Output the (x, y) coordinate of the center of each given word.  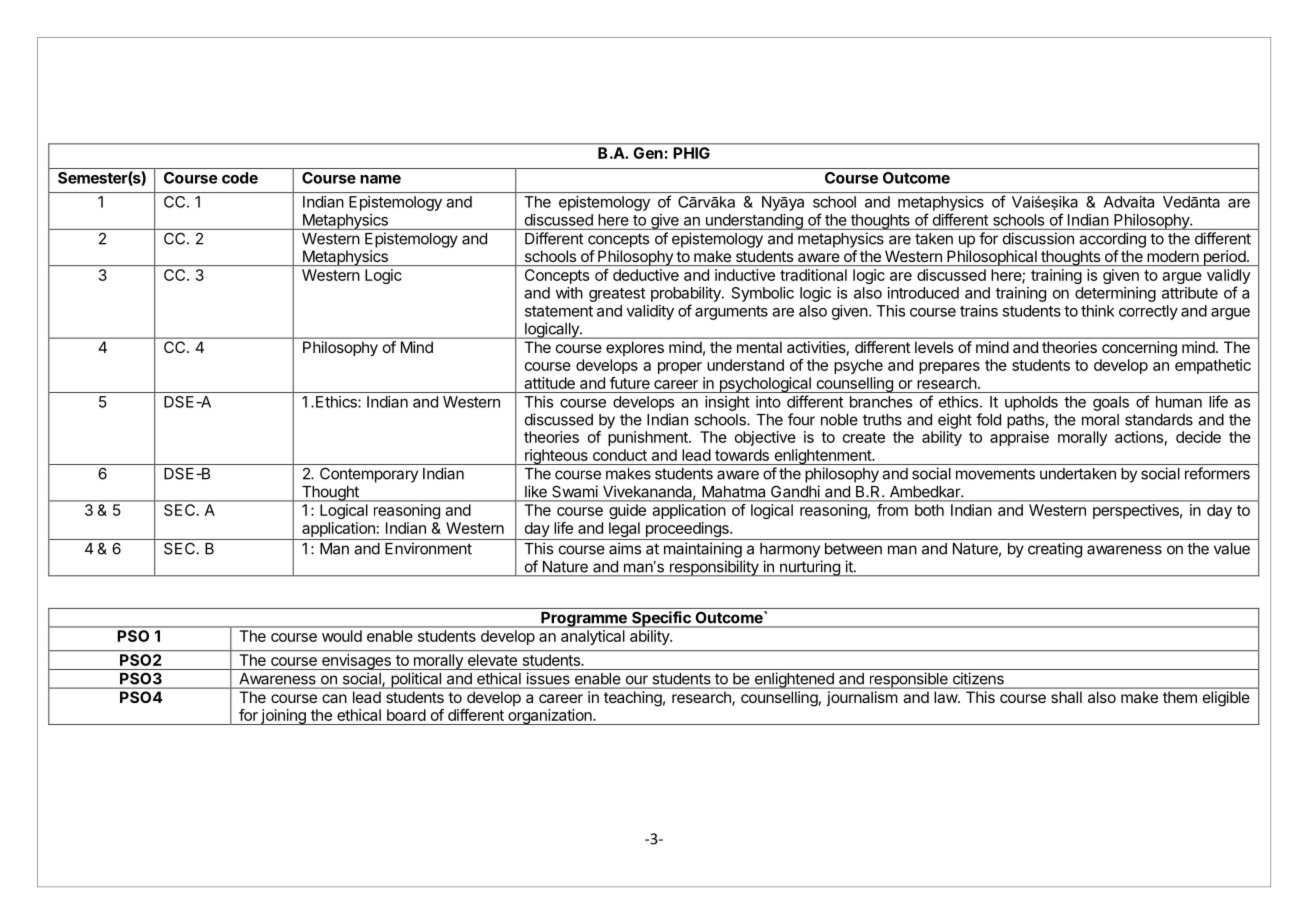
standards (1159, 420)
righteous (556, 457)
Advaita (1129, 202)
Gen (648, 153)
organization (550, 717)
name (380, 179)
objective (765, 438)
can (334, 698)
